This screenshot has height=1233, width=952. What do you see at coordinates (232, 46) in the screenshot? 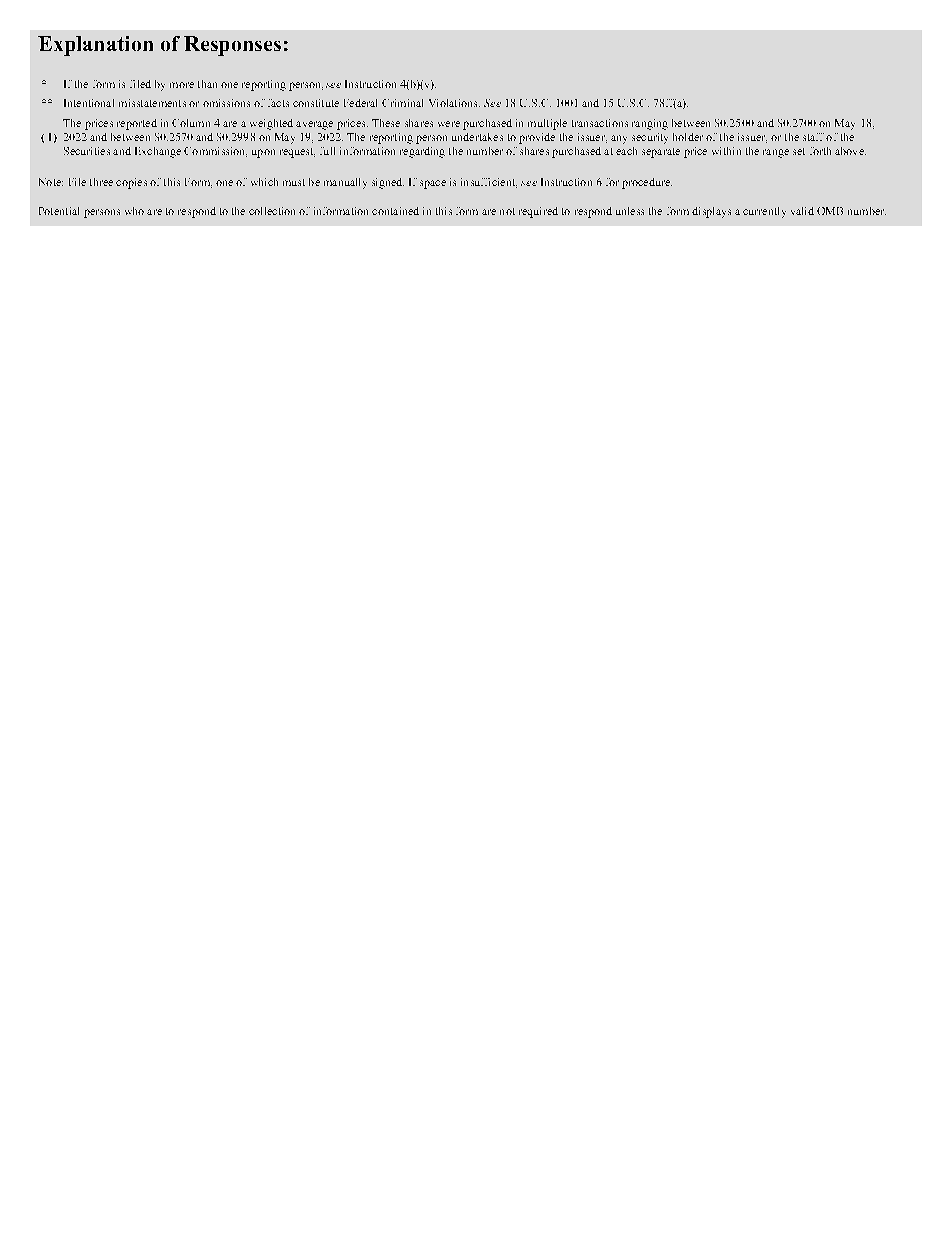
I see `Responses` at bounding box center [232, 46].
